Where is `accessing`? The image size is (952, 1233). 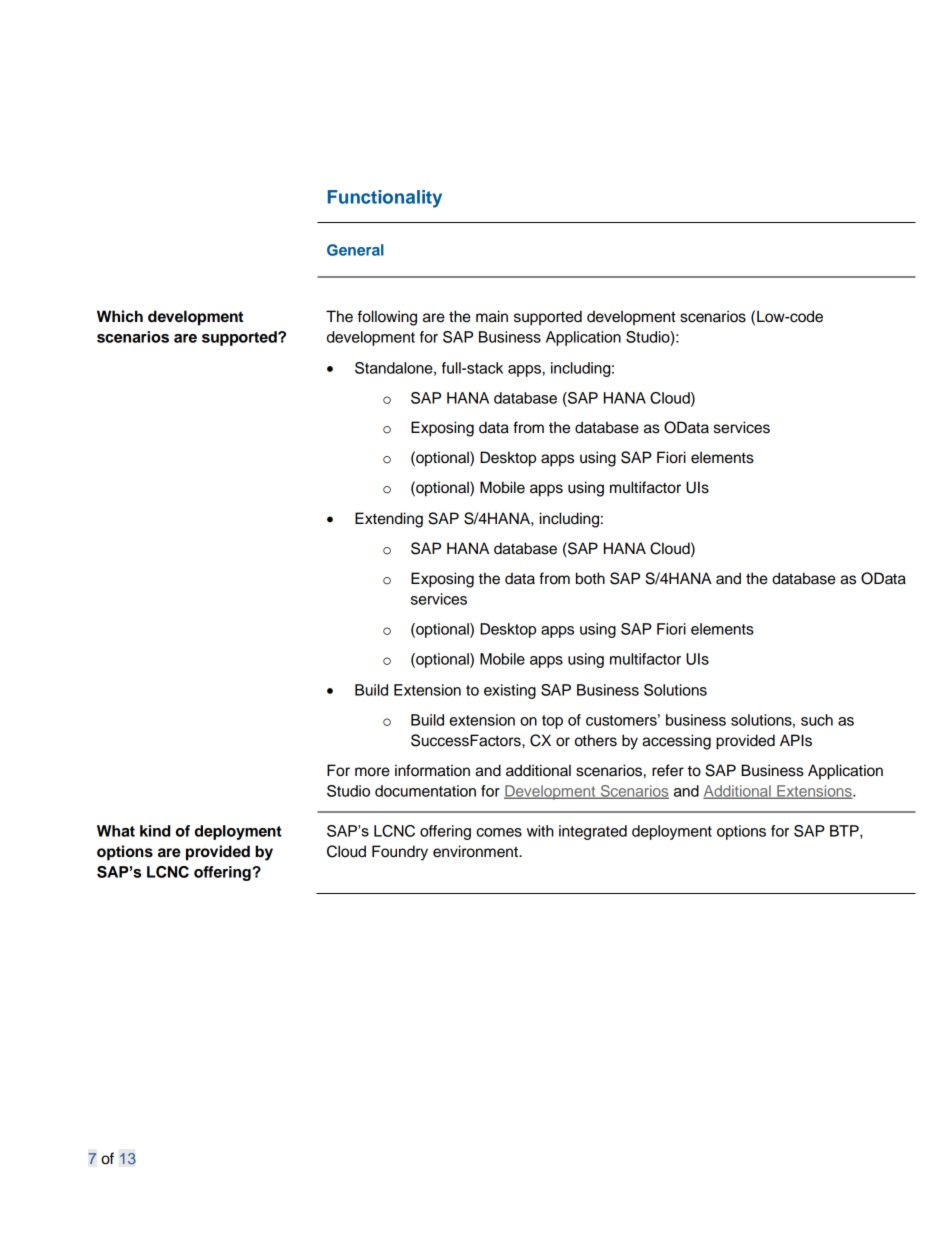 accessing is located at coordinates (676, 742).
